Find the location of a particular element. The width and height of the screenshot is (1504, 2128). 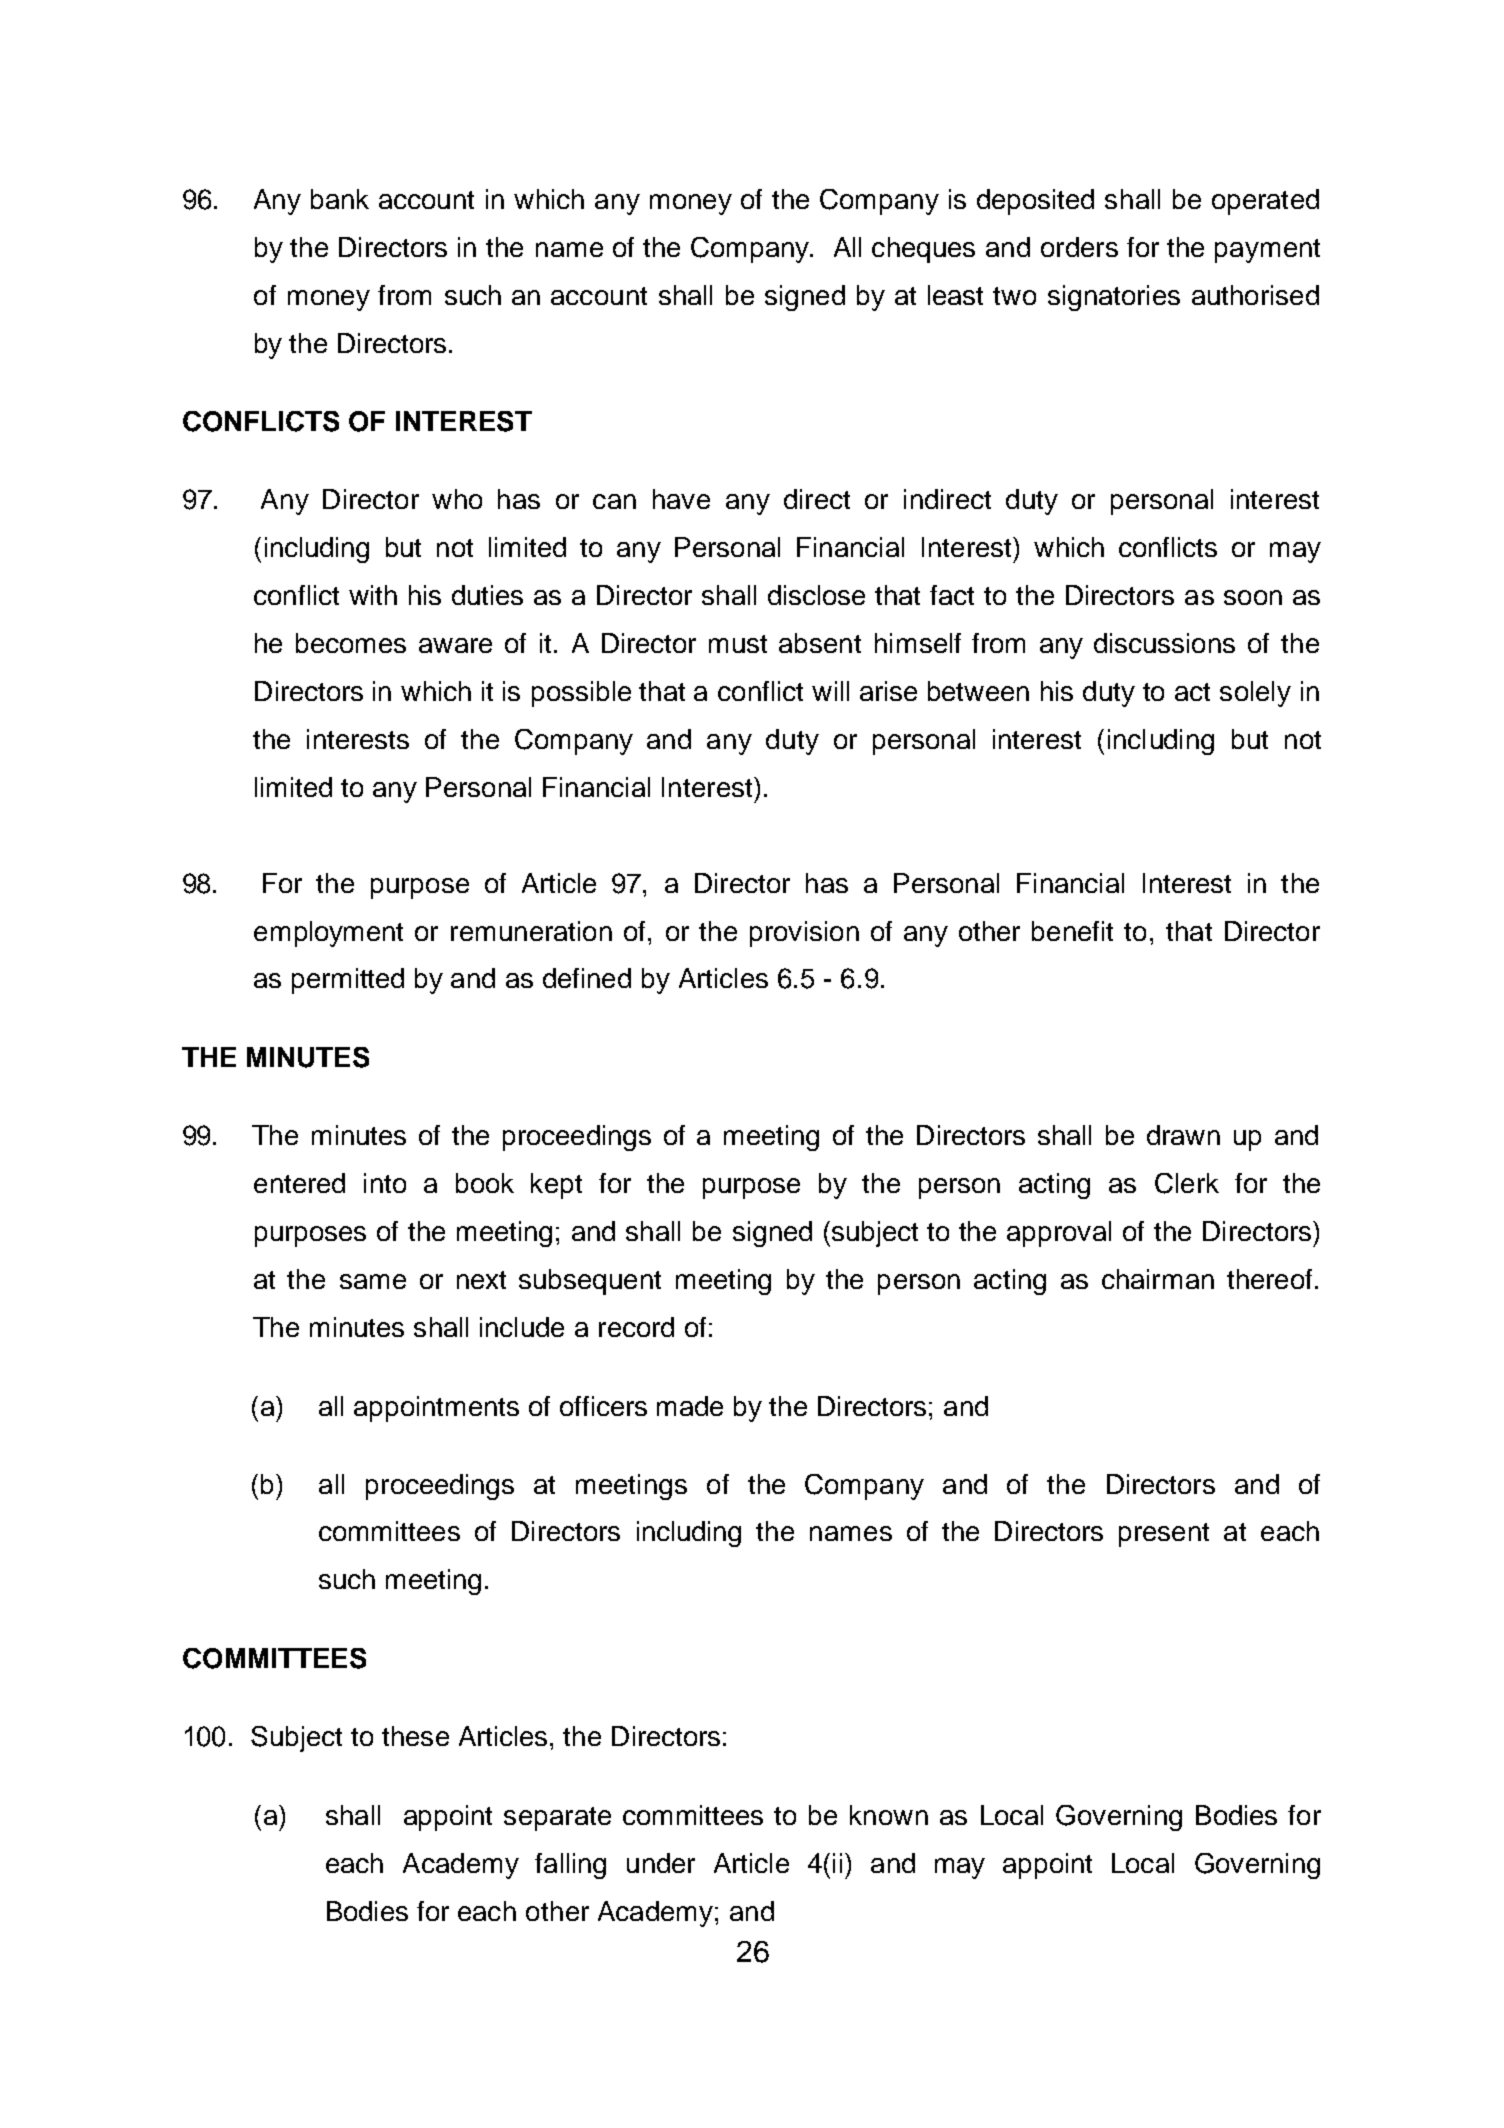

drawn is located at coordinates (1183, 1135).
